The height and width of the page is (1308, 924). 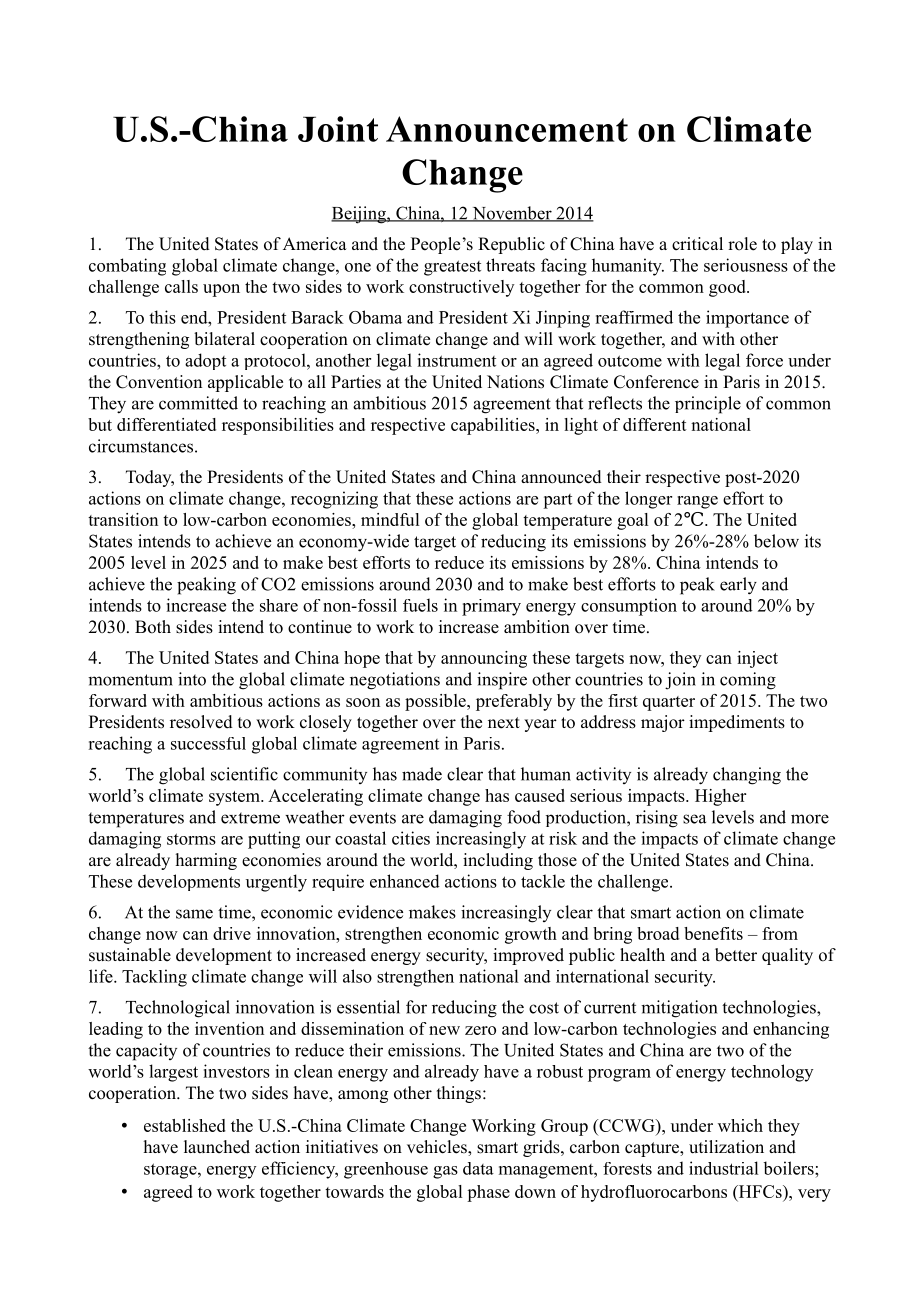 I want to click on inject, so click(x=757, y=659).
